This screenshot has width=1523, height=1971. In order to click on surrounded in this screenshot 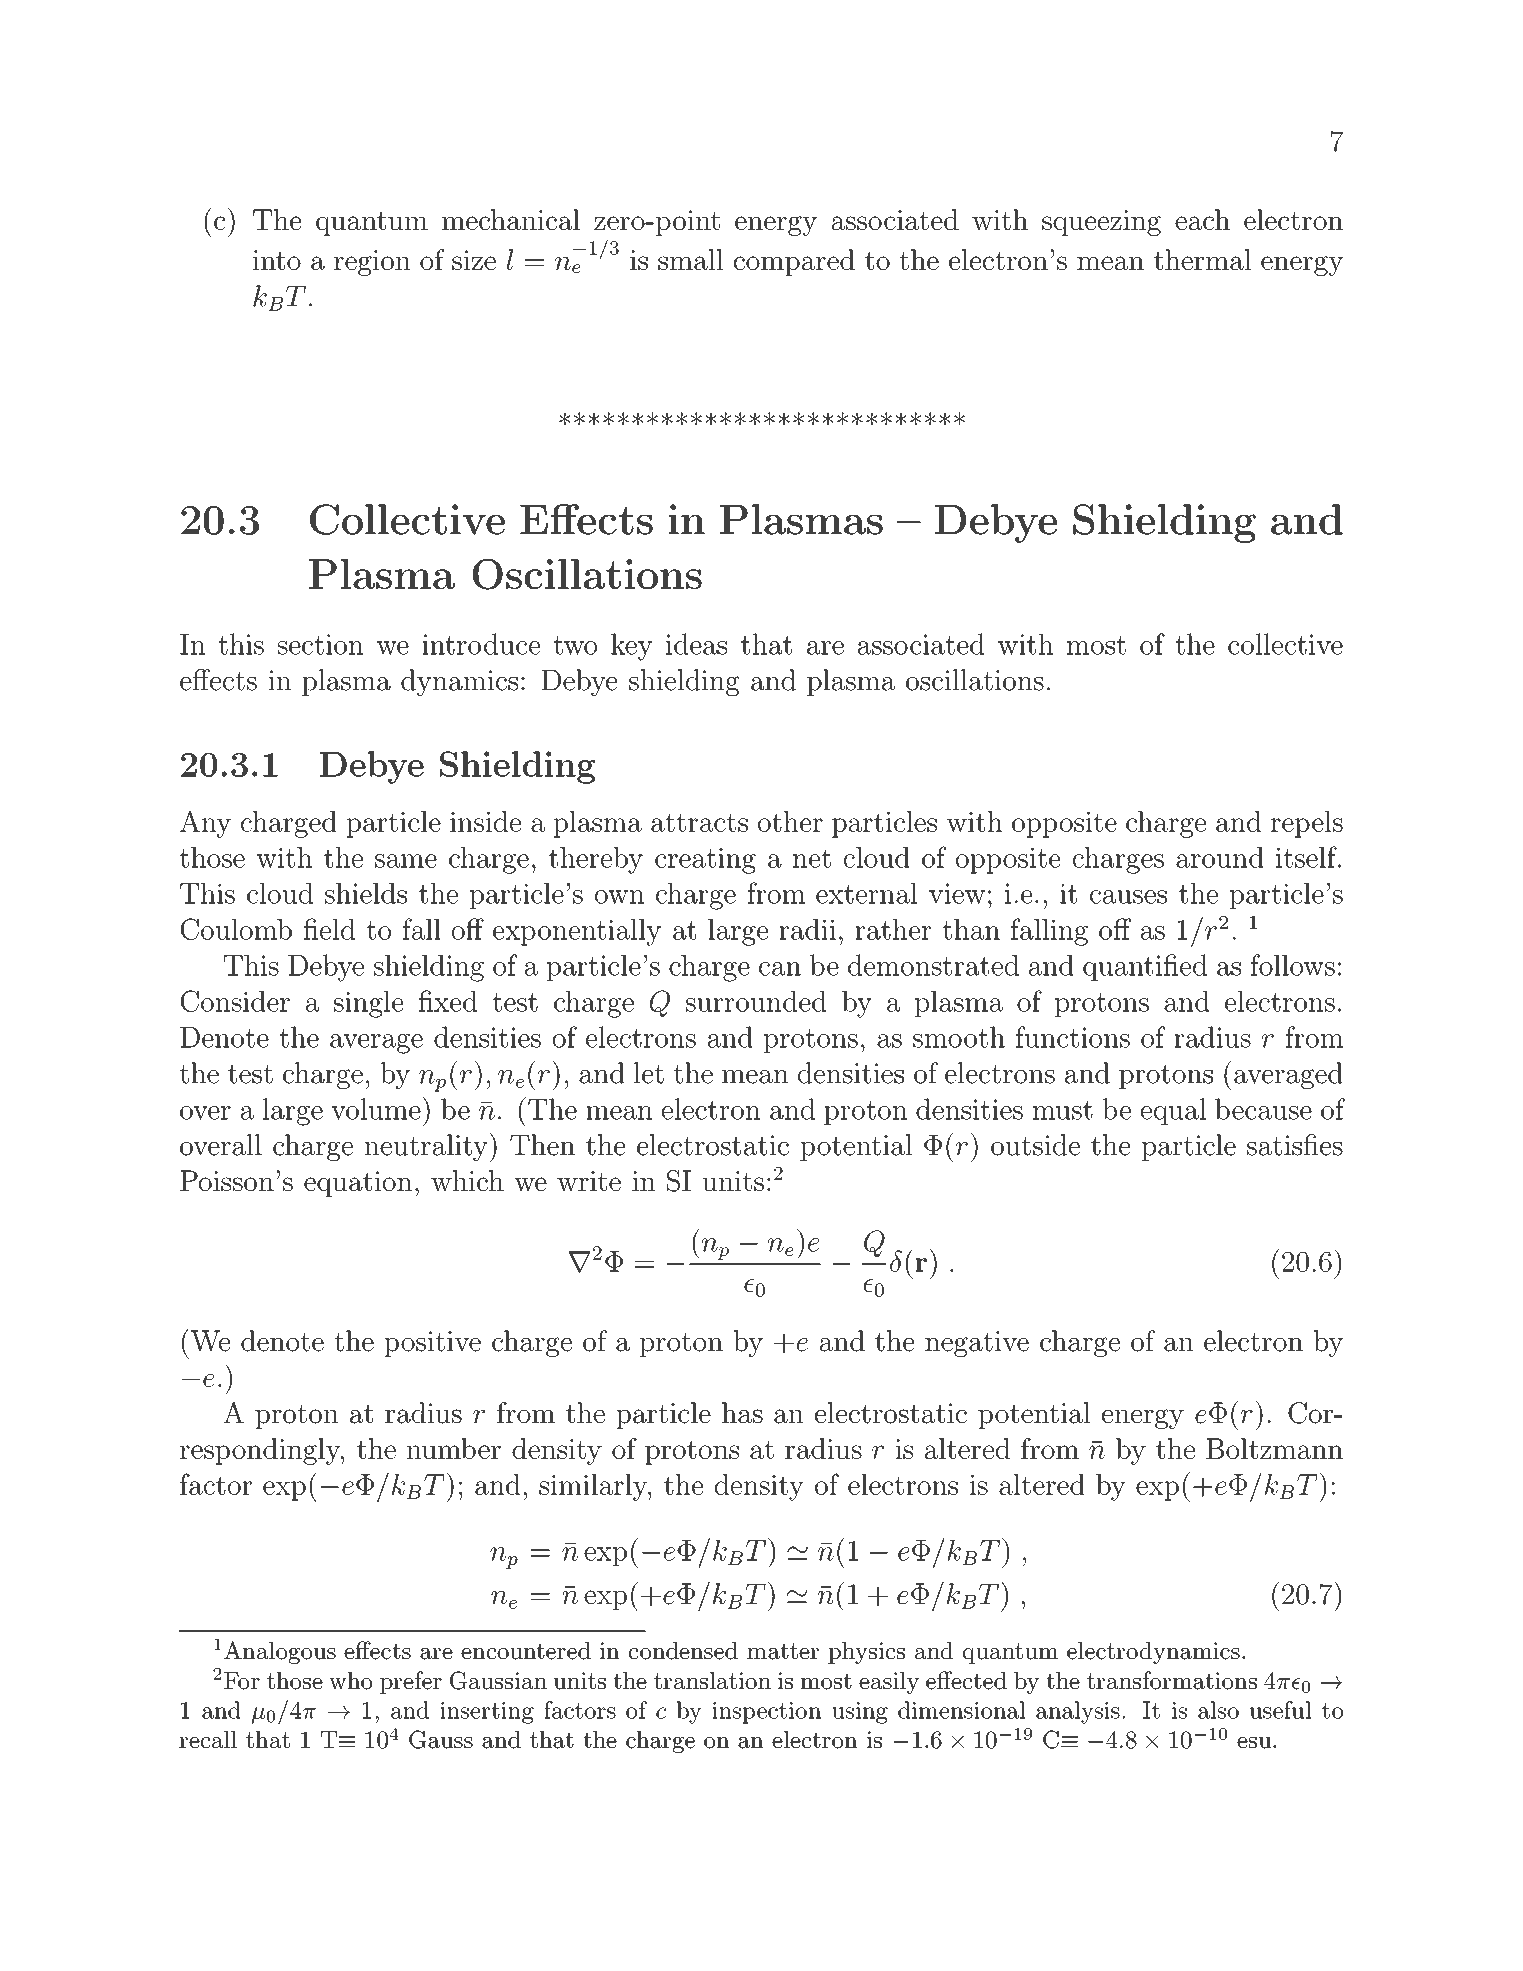, I will do `click(756, 1001)`.
